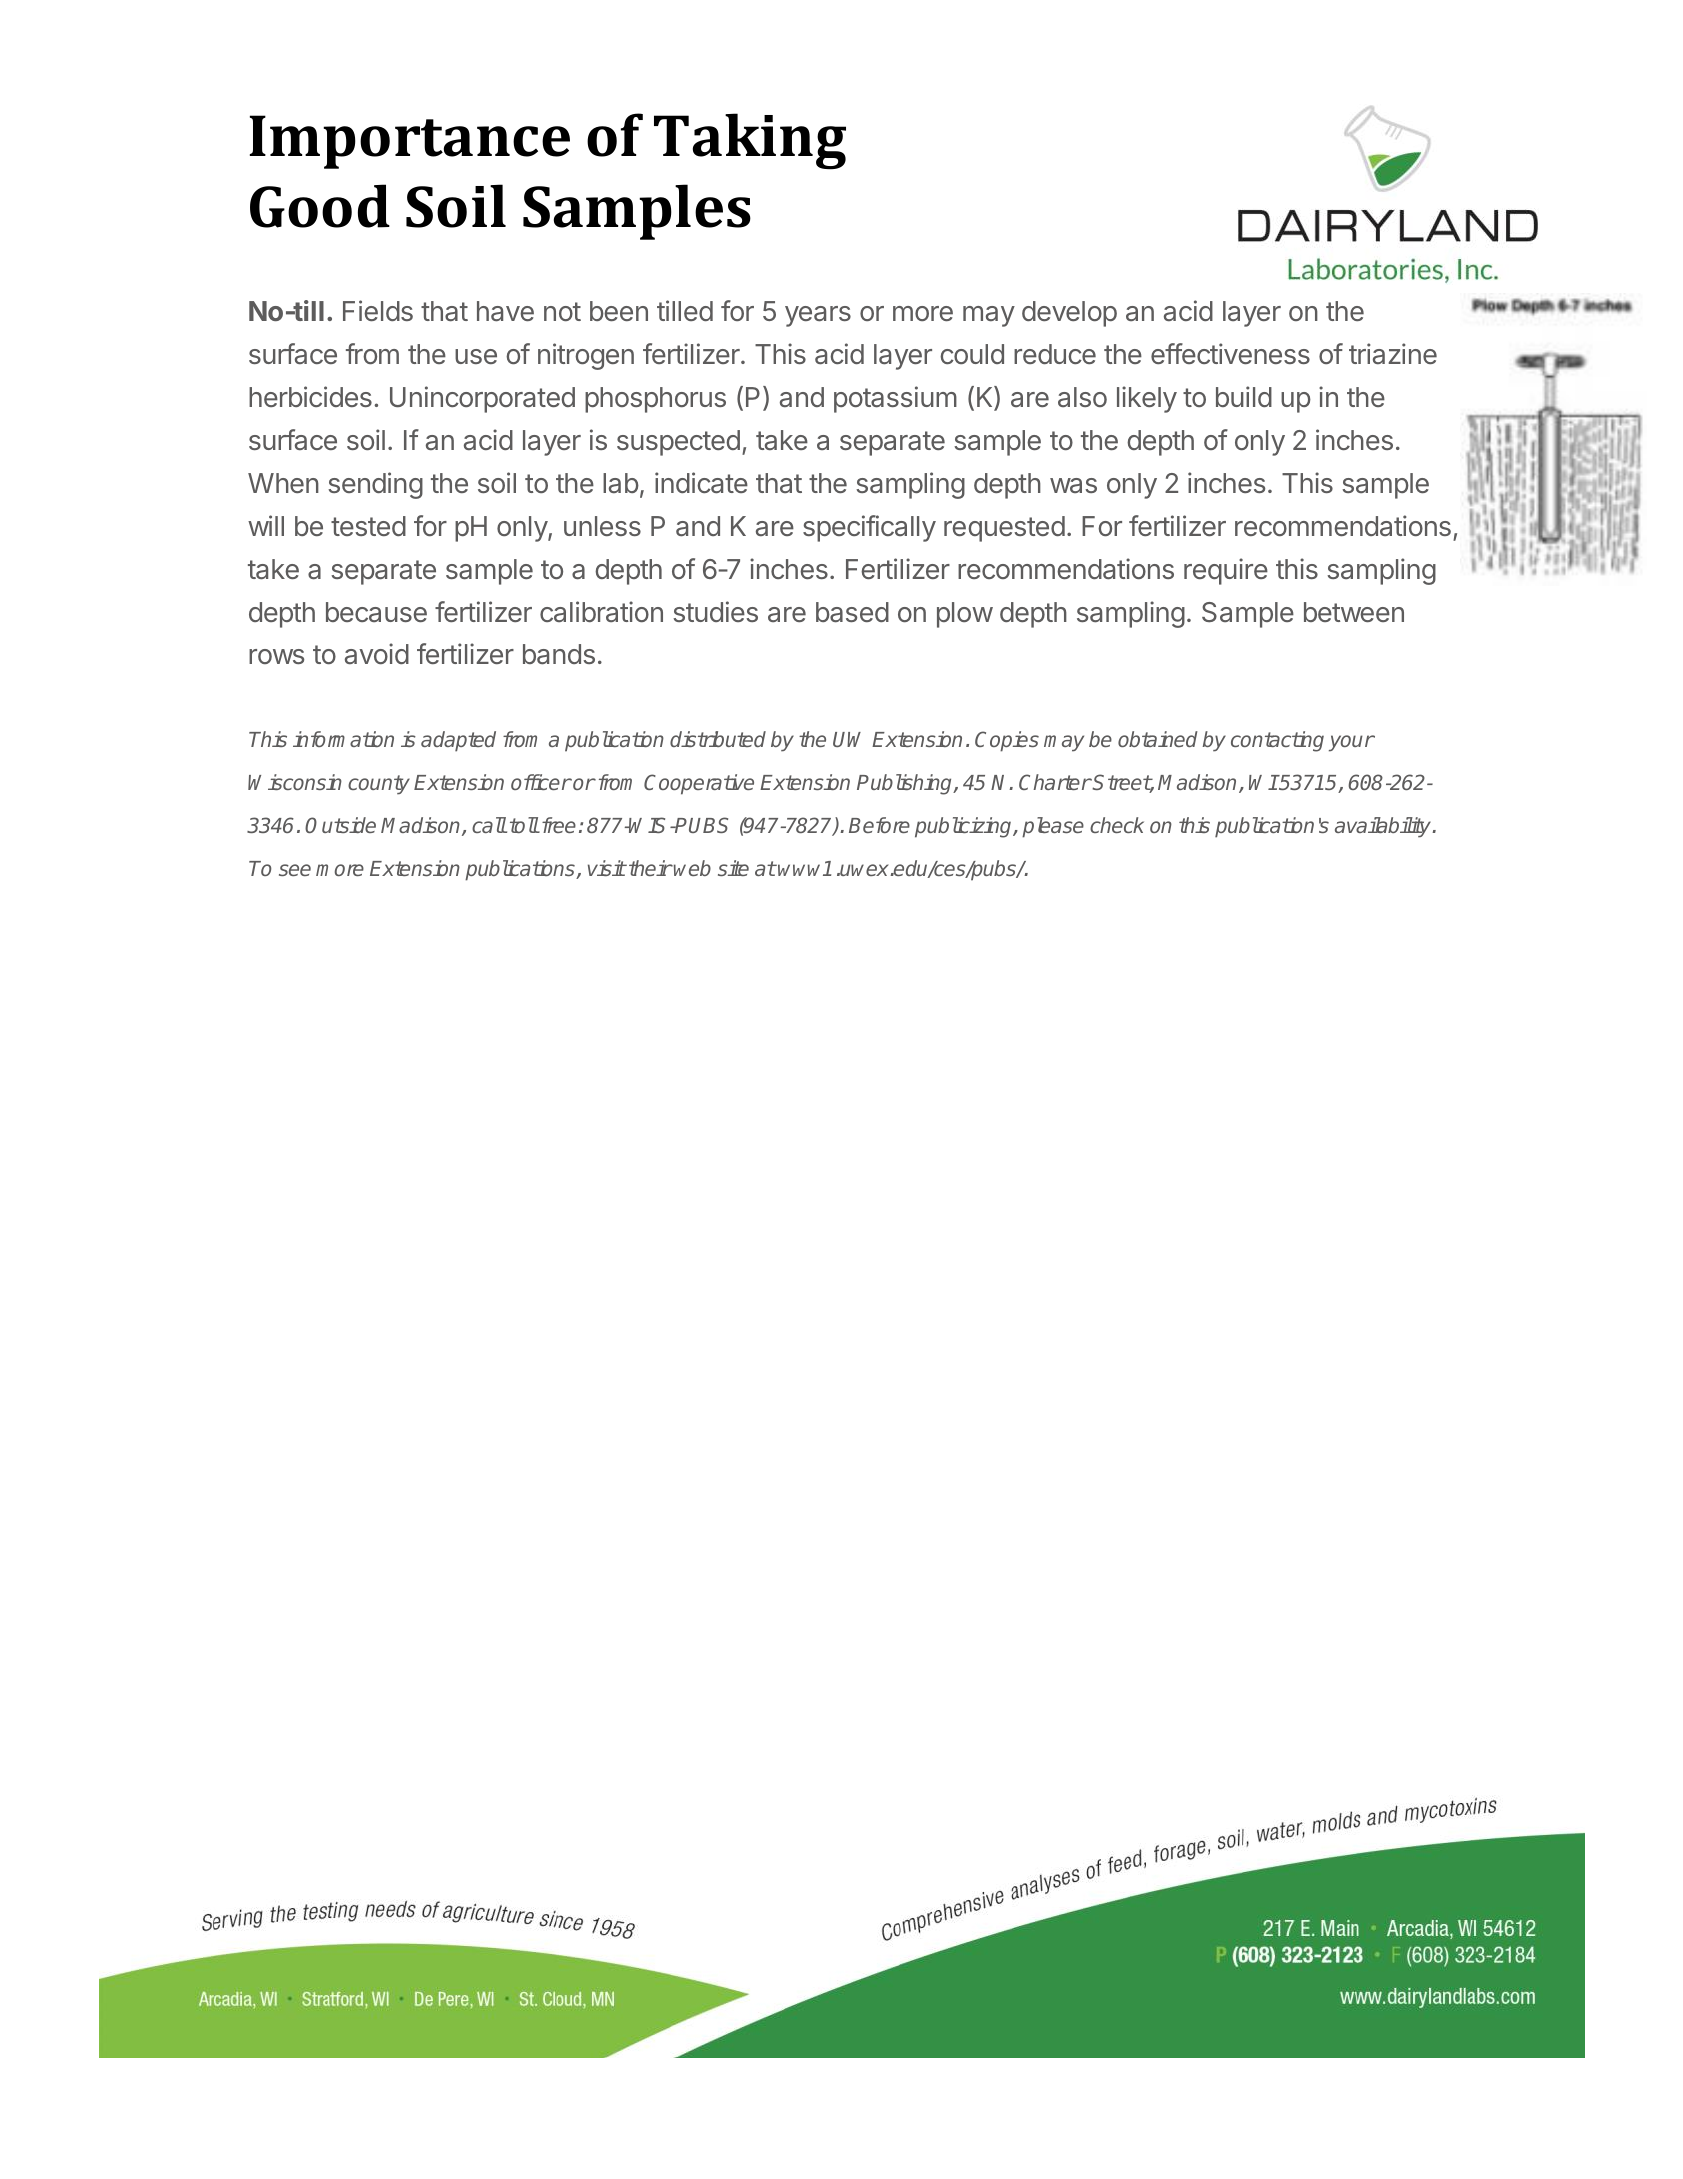 Image resolution: width=1683 pixels, height=2179 pixels. I want to click on based, so click(852, 612).
